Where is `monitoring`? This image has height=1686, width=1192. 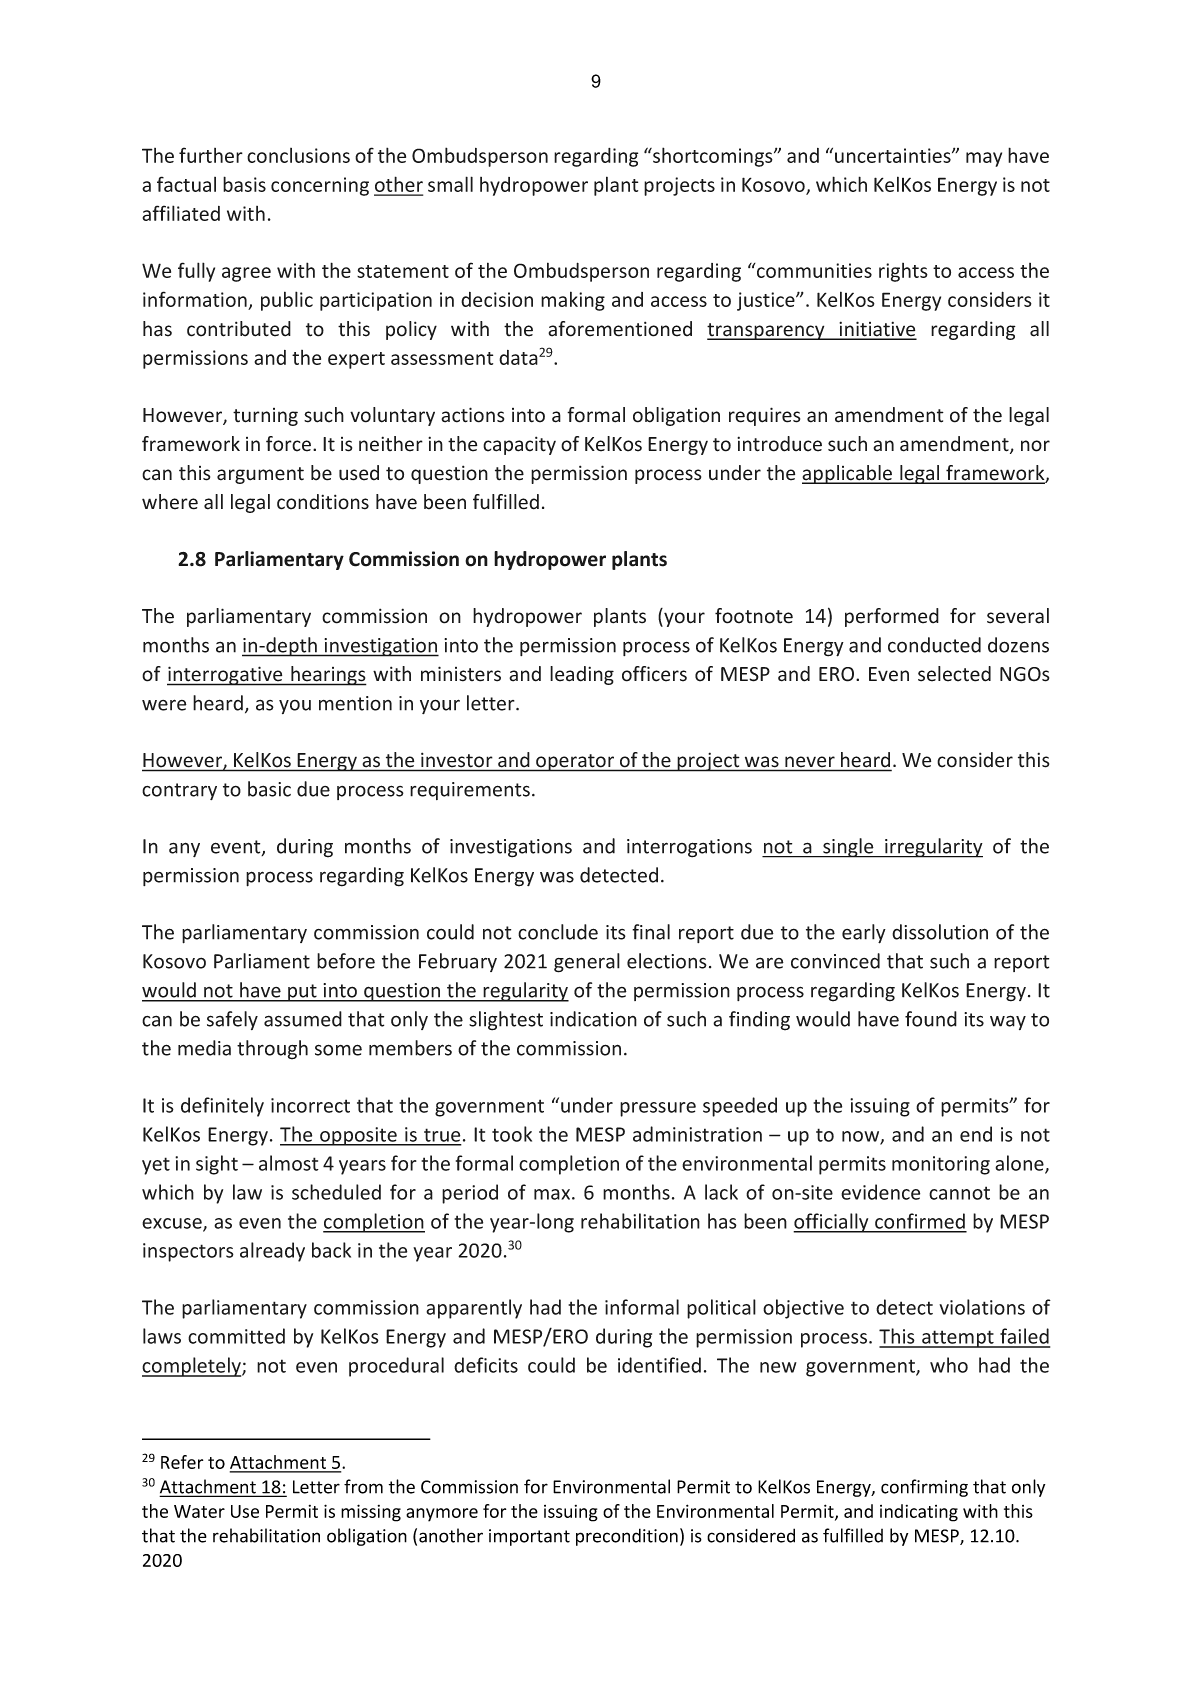
monitoring is located at coordinates (941, 1165).
